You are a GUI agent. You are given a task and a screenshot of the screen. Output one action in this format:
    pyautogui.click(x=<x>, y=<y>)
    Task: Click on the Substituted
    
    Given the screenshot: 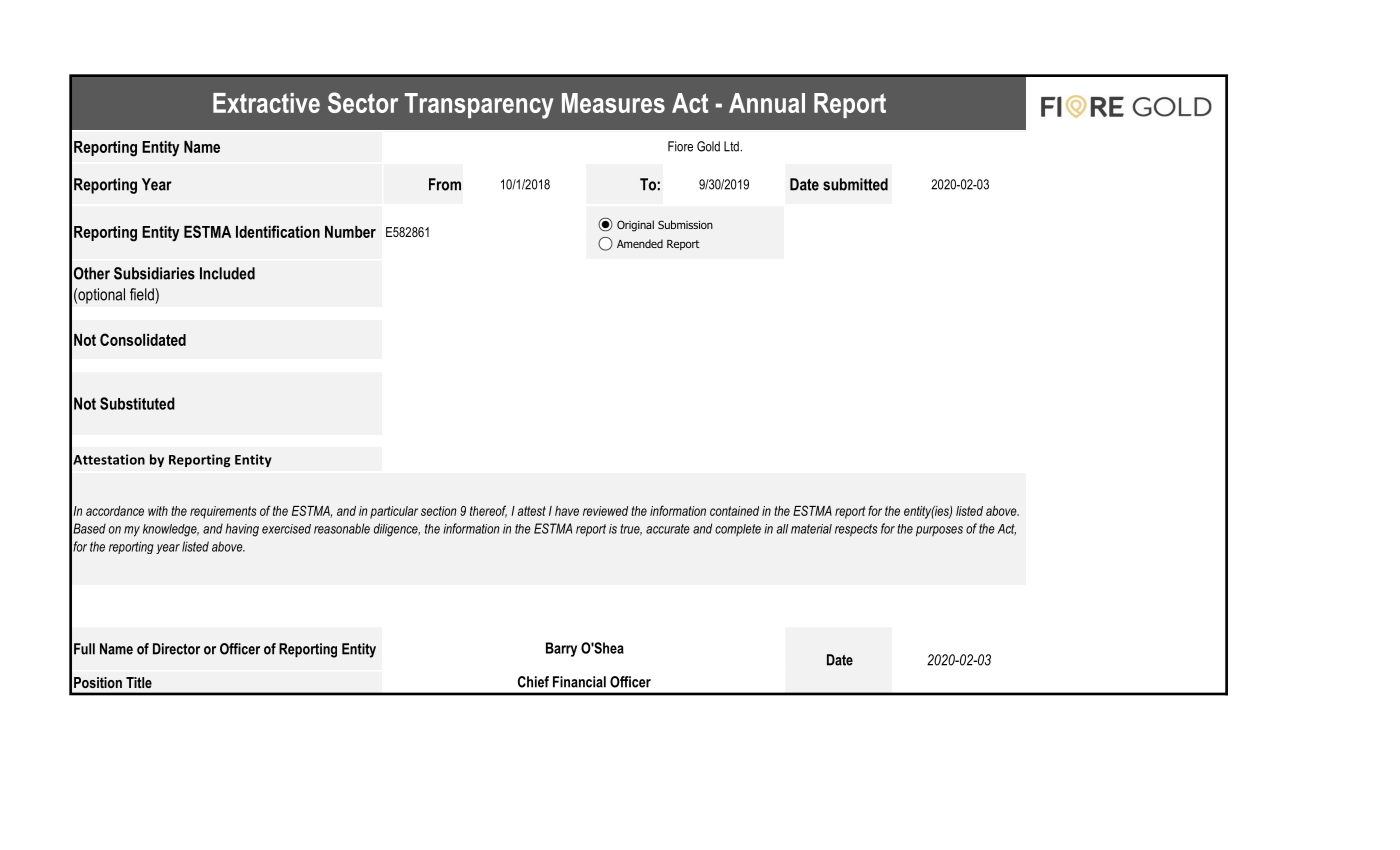 What is the action you would take?
    pyautogui.click(x=137, y=403)
